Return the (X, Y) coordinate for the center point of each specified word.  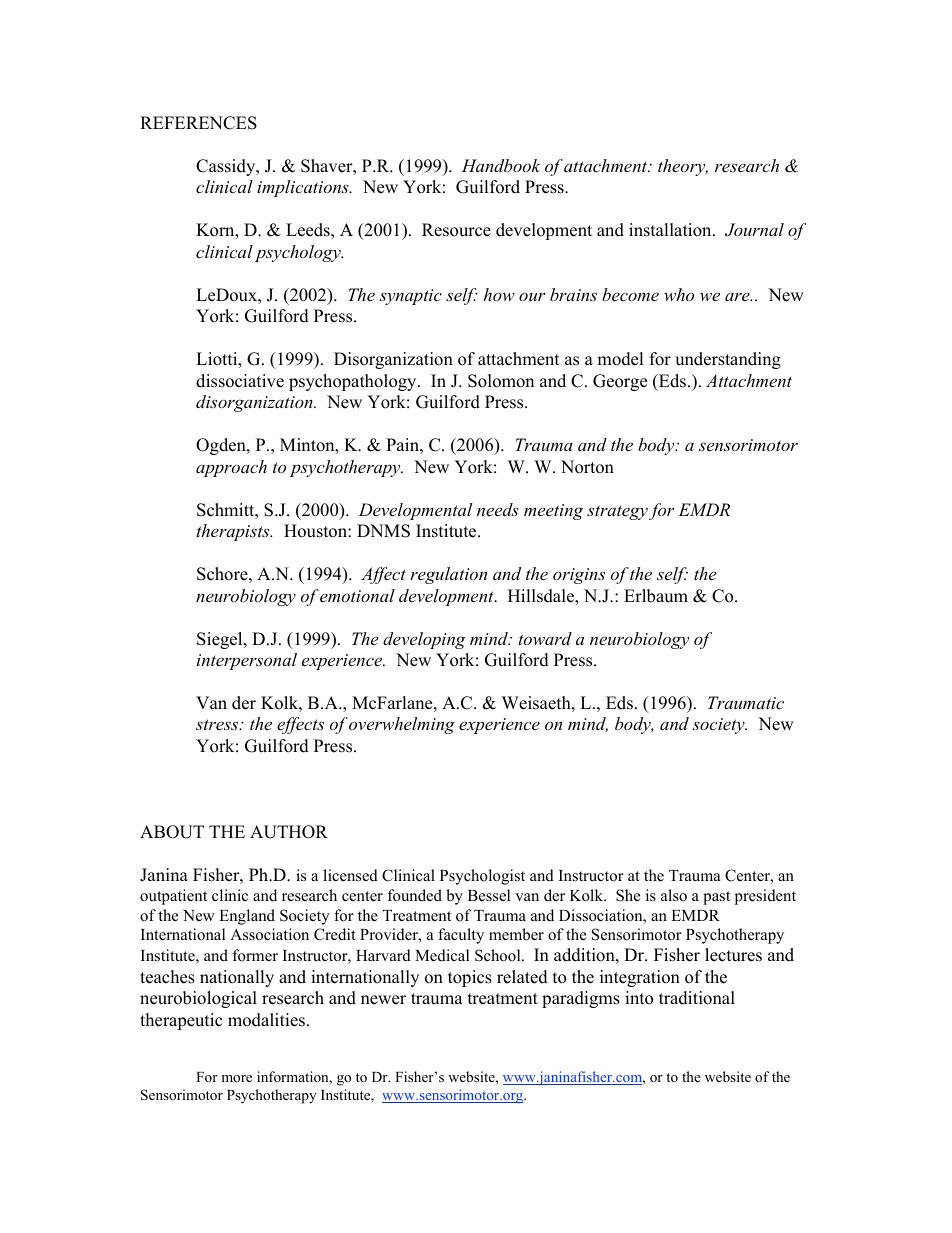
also (674, 895)
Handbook (501, 165)
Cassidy (227, 167)
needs (498, 509)
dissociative (240, 381)
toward (545, 638)
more (236, 1078)
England (247, 917)
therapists (234, 532)
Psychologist (482, 877)
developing (424, 640)
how (499, 294)
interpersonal (247, 661)
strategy (617, 512)
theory (683, 167)
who (679, 294)
